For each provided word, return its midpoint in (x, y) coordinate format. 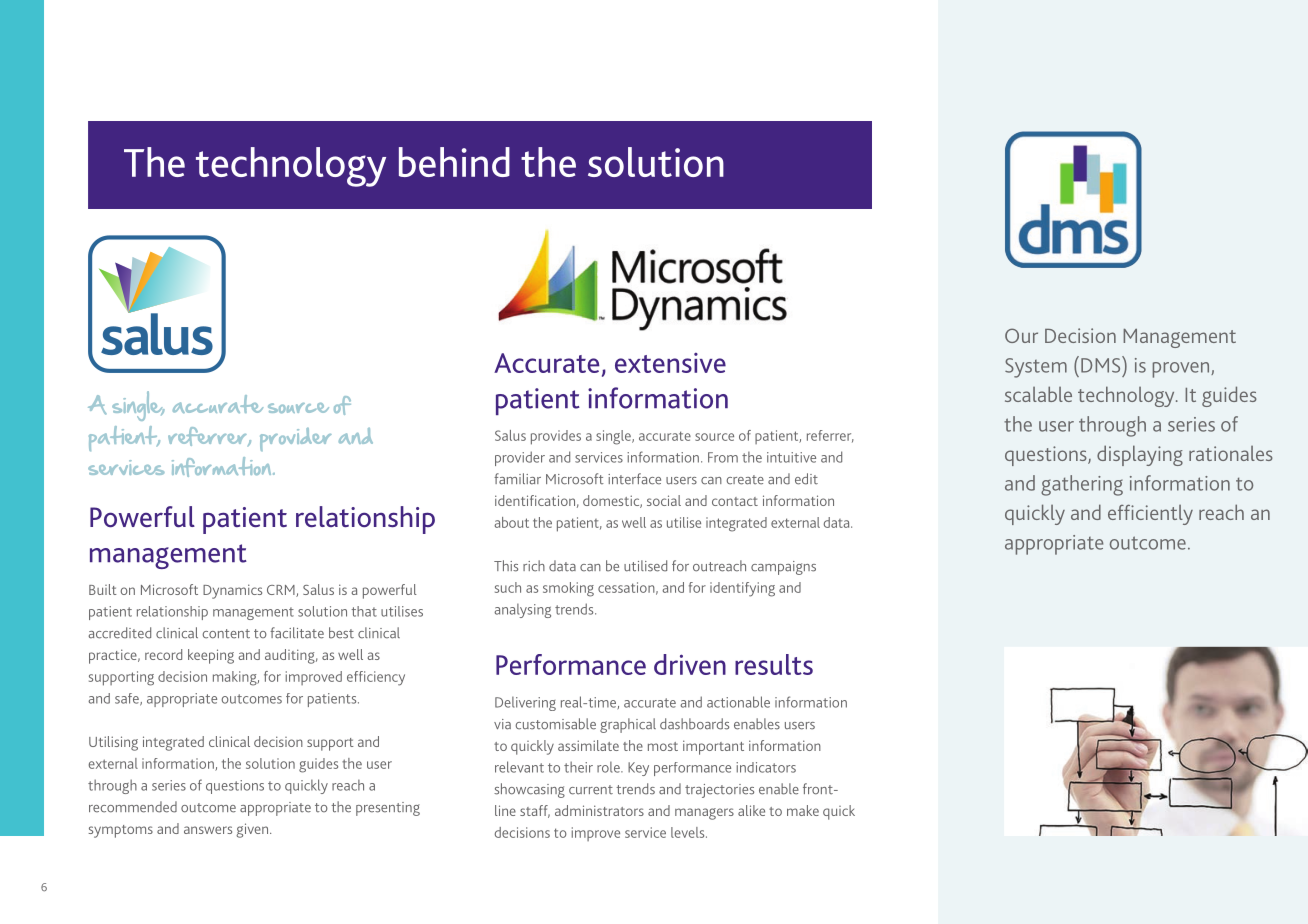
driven (690, 664)
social (664, 500)
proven (1182, 370)
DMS (1102, 364)
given (253, 830)
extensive (670, 363)
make (803, 810)
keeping (211, 656)
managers (704, 814)
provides (556, 437)
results (774, 664)
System (1036, 368)
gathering (1082, 485)
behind (454, 162)
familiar (517, 479)
